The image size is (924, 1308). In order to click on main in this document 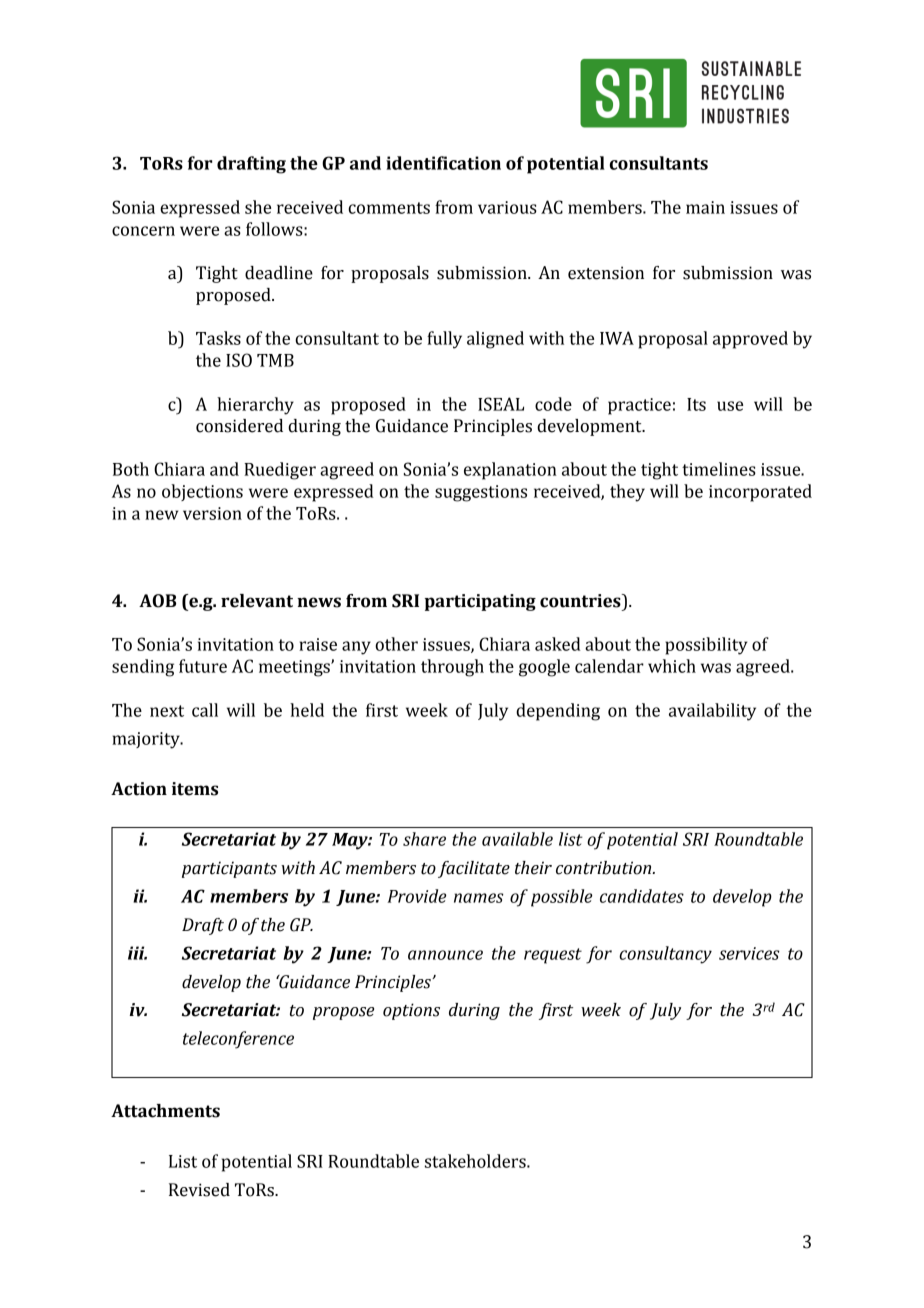, I will do `click(705, 207)`.
